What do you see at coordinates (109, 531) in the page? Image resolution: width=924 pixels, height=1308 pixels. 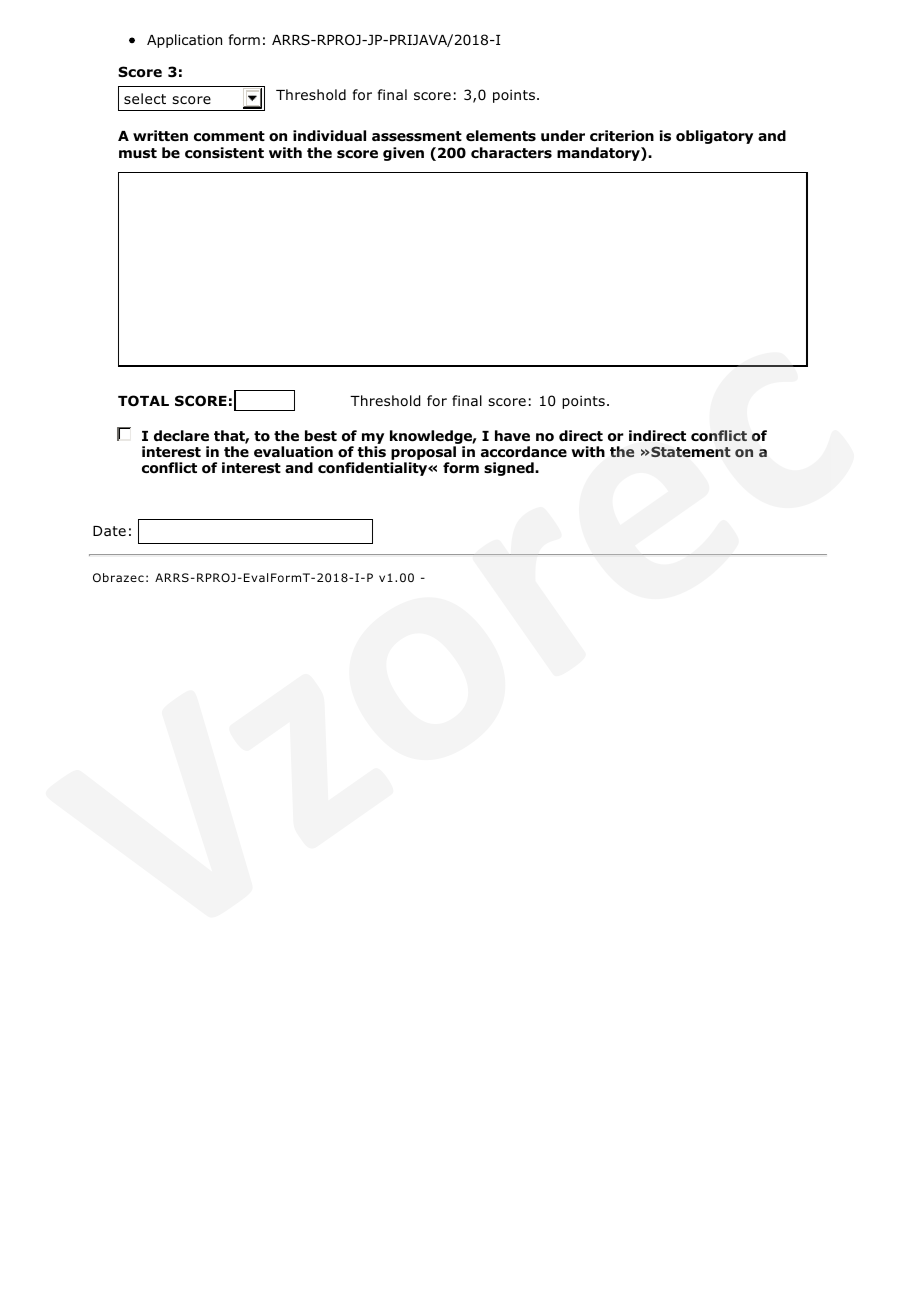 I see `Date` at bounding box center [109, 531].
